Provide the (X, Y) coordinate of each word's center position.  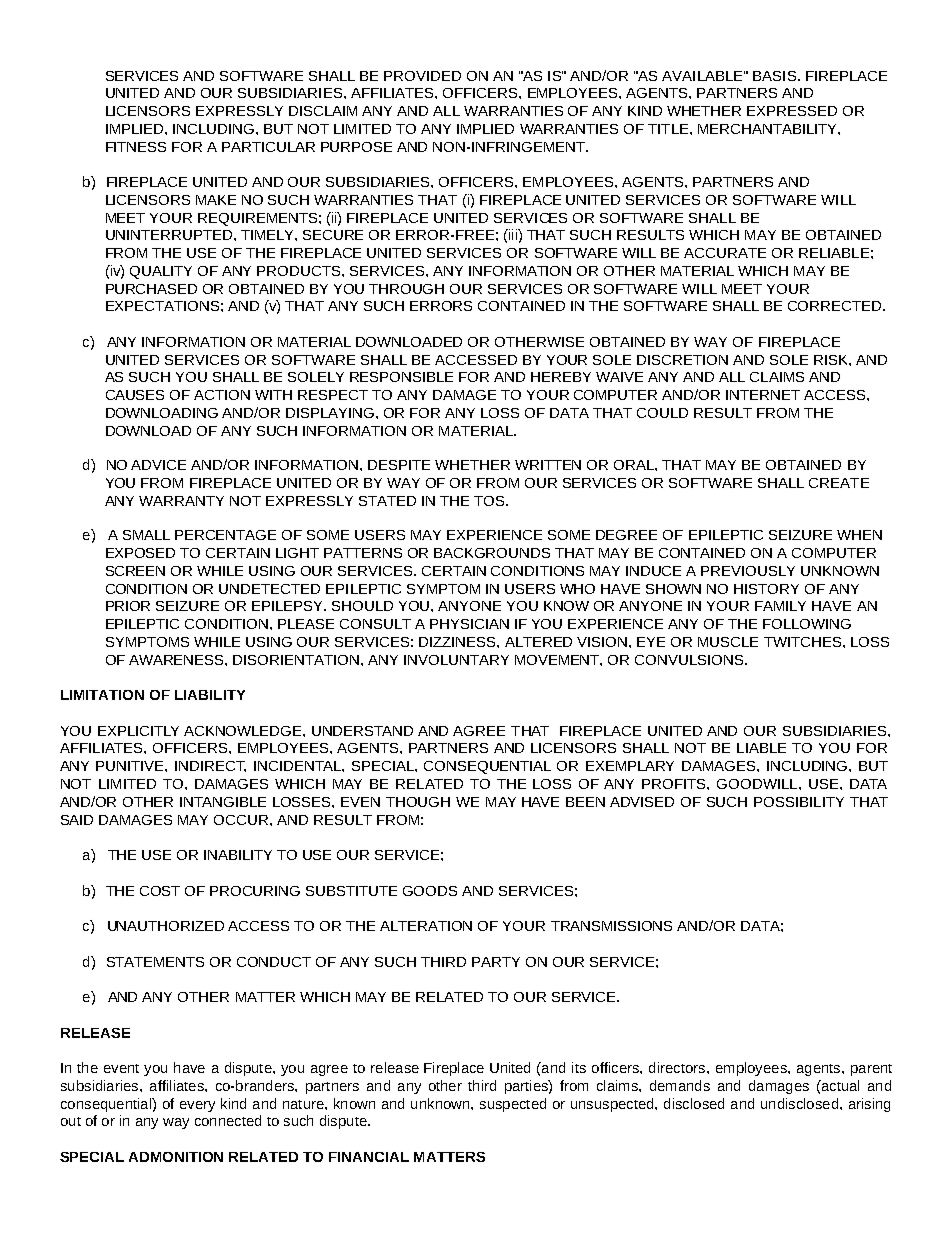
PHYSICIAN (469, 624)
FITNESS (136, 147)
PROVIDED (422, 76)
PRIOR (128, 606)
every (197, 1106)
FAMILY (780, 606)
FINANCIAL (369, 1157)
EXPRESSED (792, 111)
